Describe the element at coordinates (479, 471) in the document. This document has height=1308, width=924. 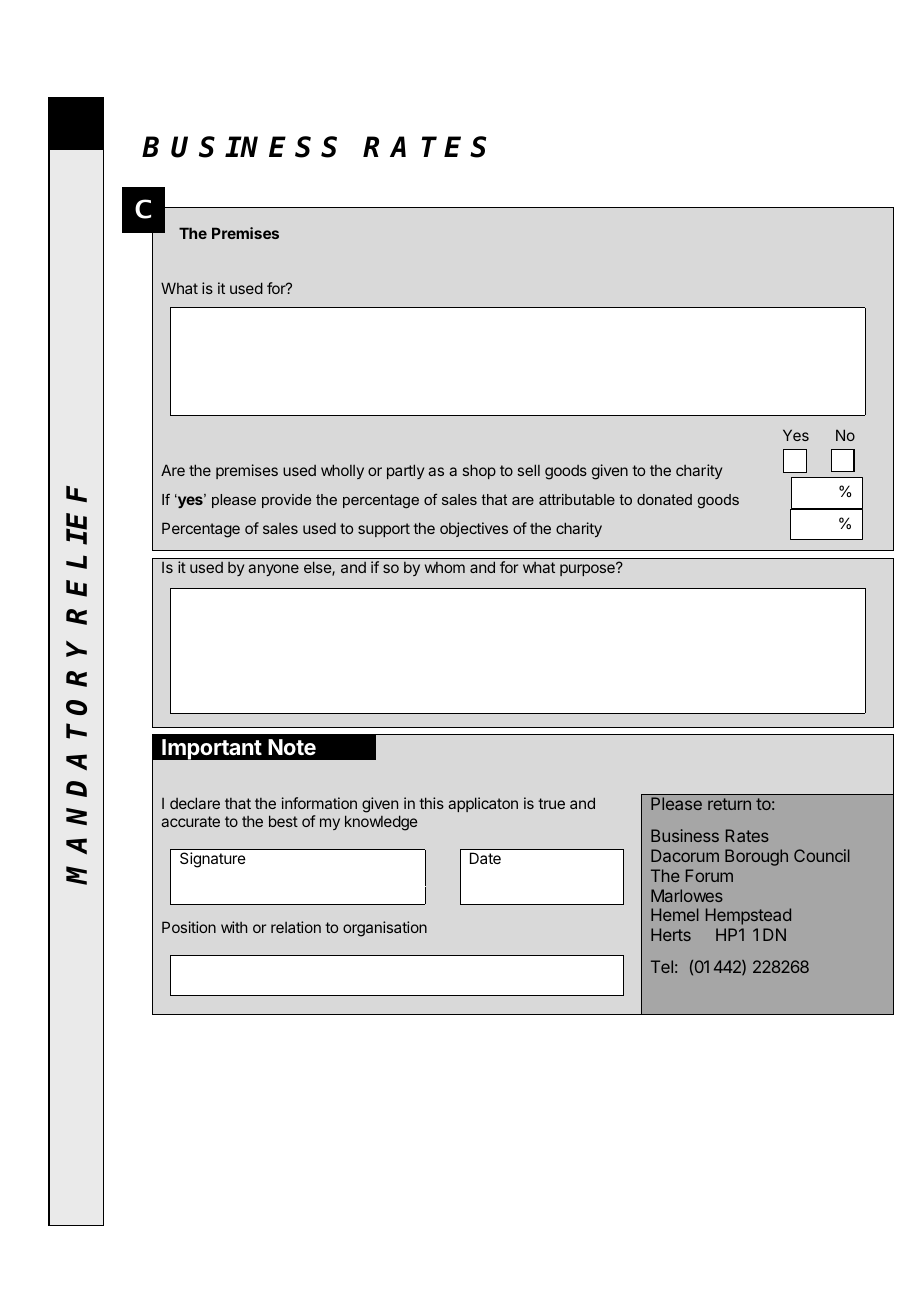
I see `shop` at that location.
